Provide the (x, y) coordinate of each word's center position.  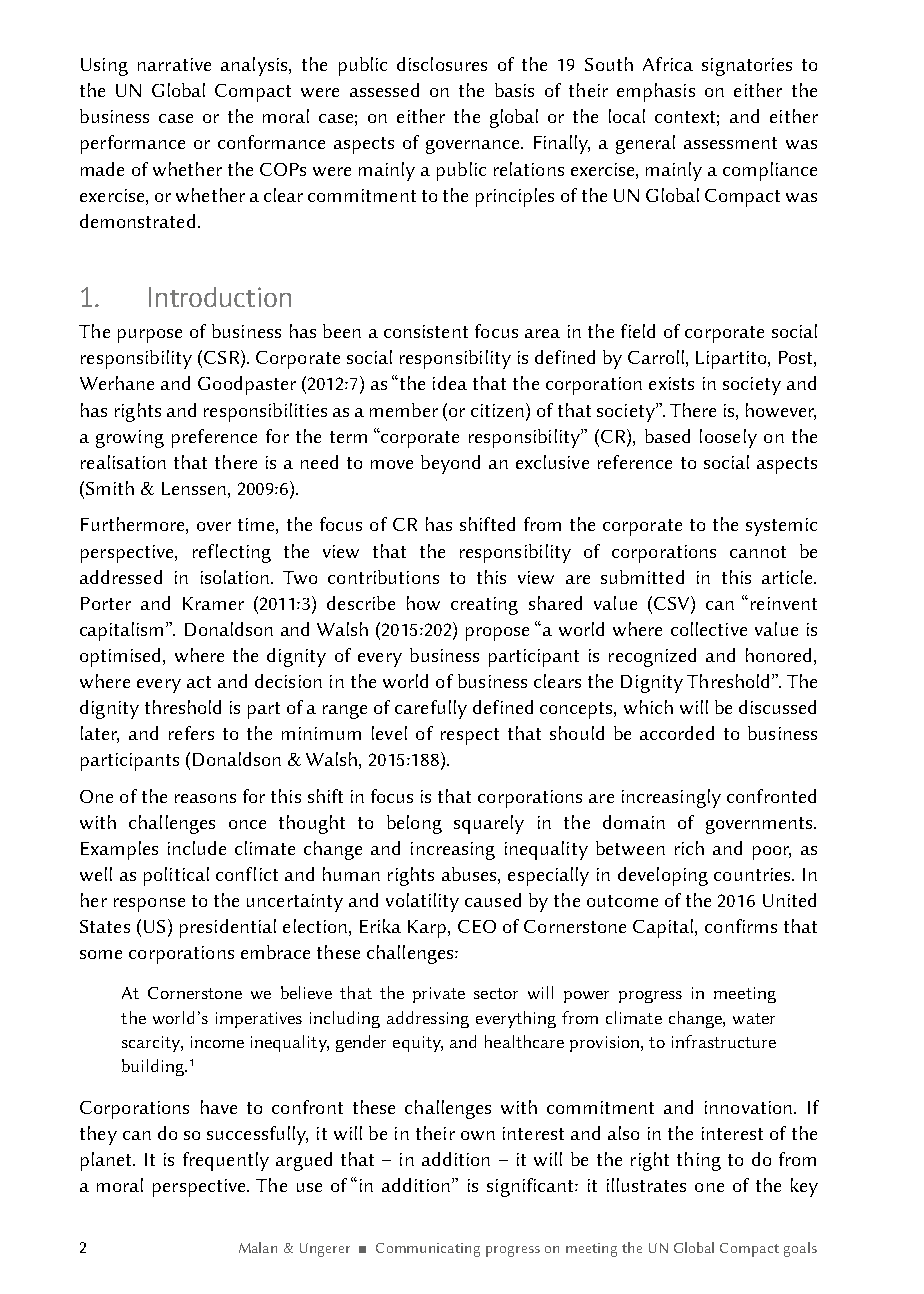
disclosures (442, 64)
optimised (122, 657)
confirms (741, 926)
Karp (428, 929)
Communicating (428, 1250)
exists (671, 383)
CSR (223, 358)
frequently (226, 1161)
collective (709, 629)
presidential (228, 928)
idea (450, 383)
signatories (747, 67)
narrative (174, 64)
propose (497, 634)
